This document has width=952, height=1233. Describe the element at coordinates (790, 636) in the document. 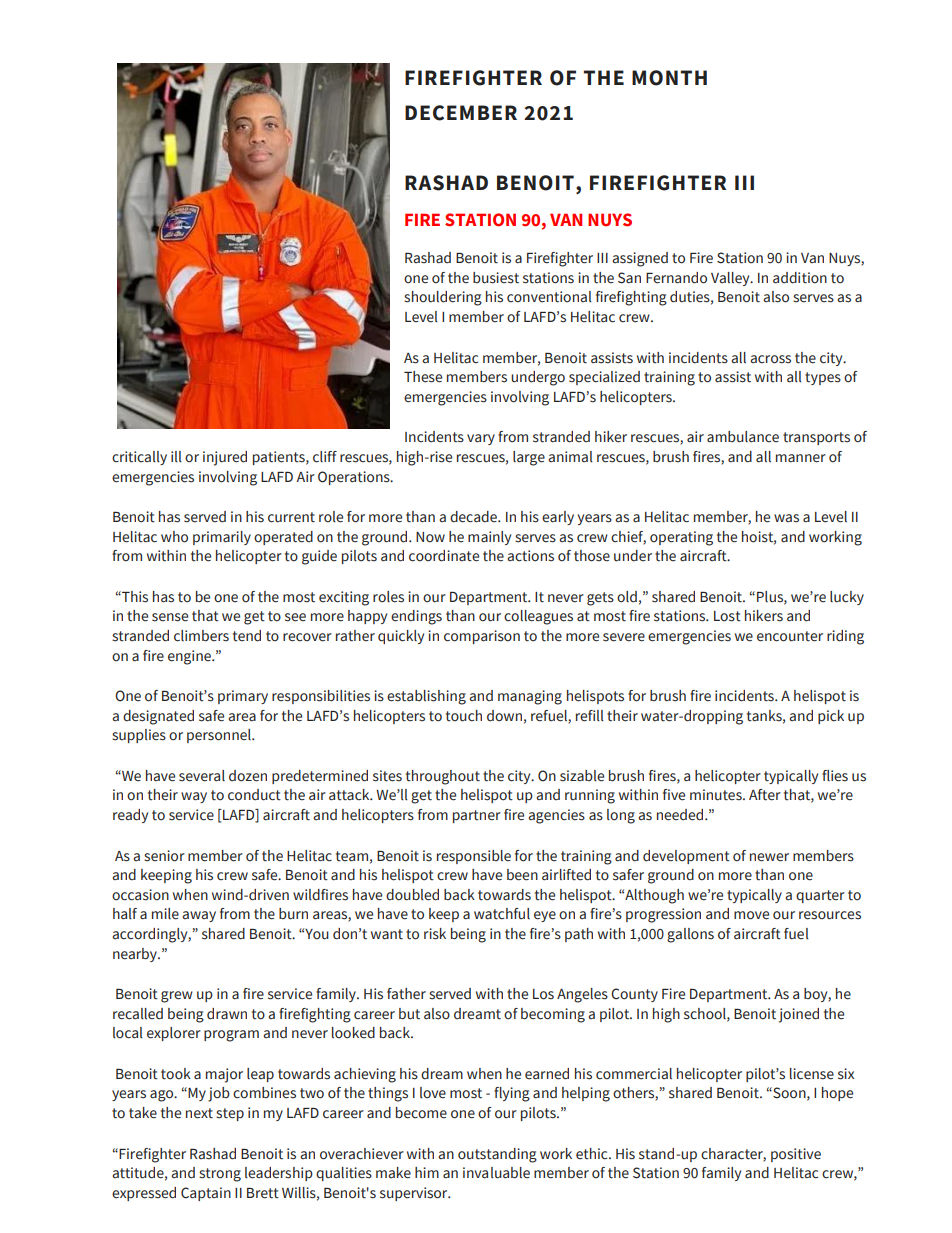

I see `encounter` at that location.
